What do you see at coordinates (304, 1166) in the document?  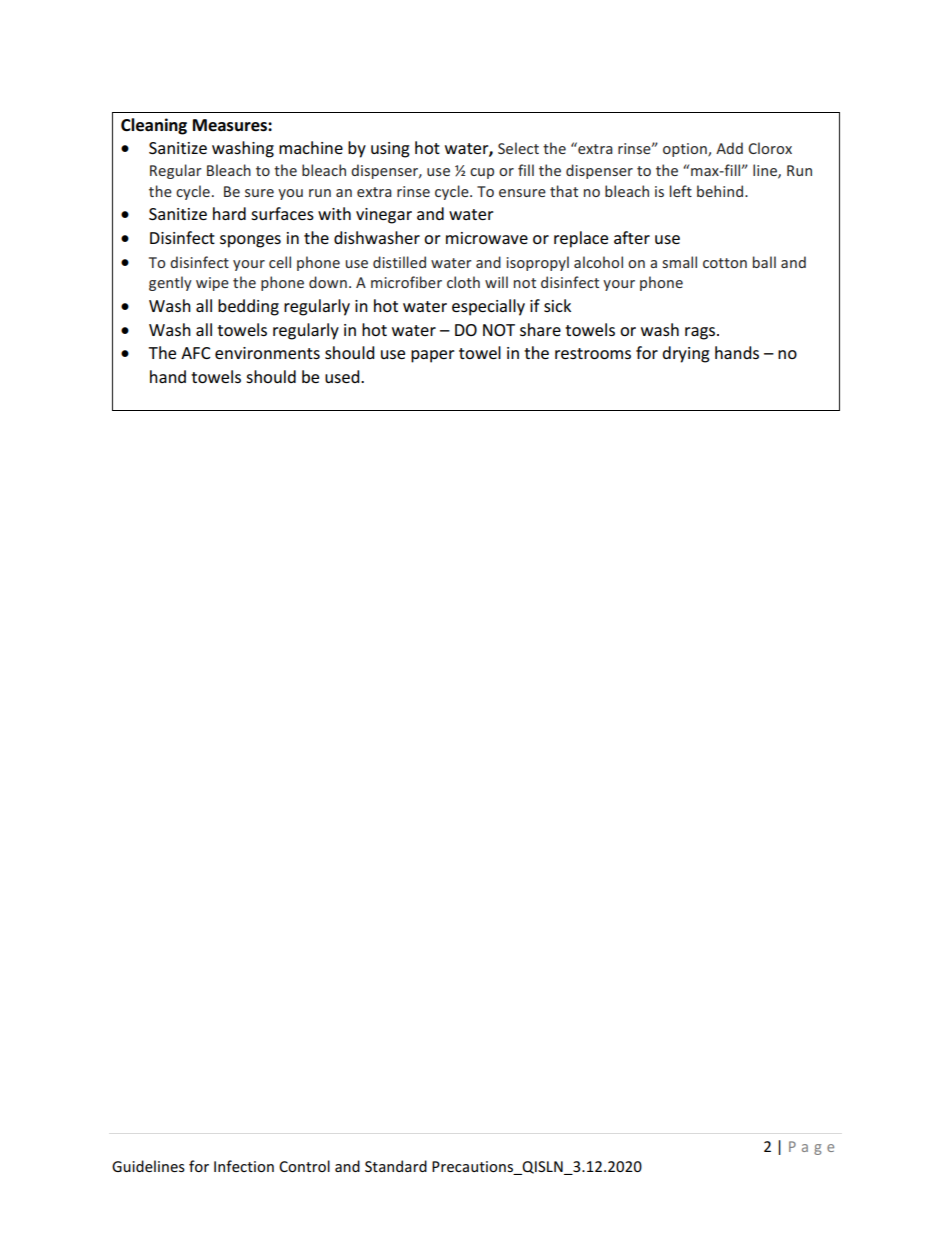 I see `Control` at bounding box center [304, 1166].
